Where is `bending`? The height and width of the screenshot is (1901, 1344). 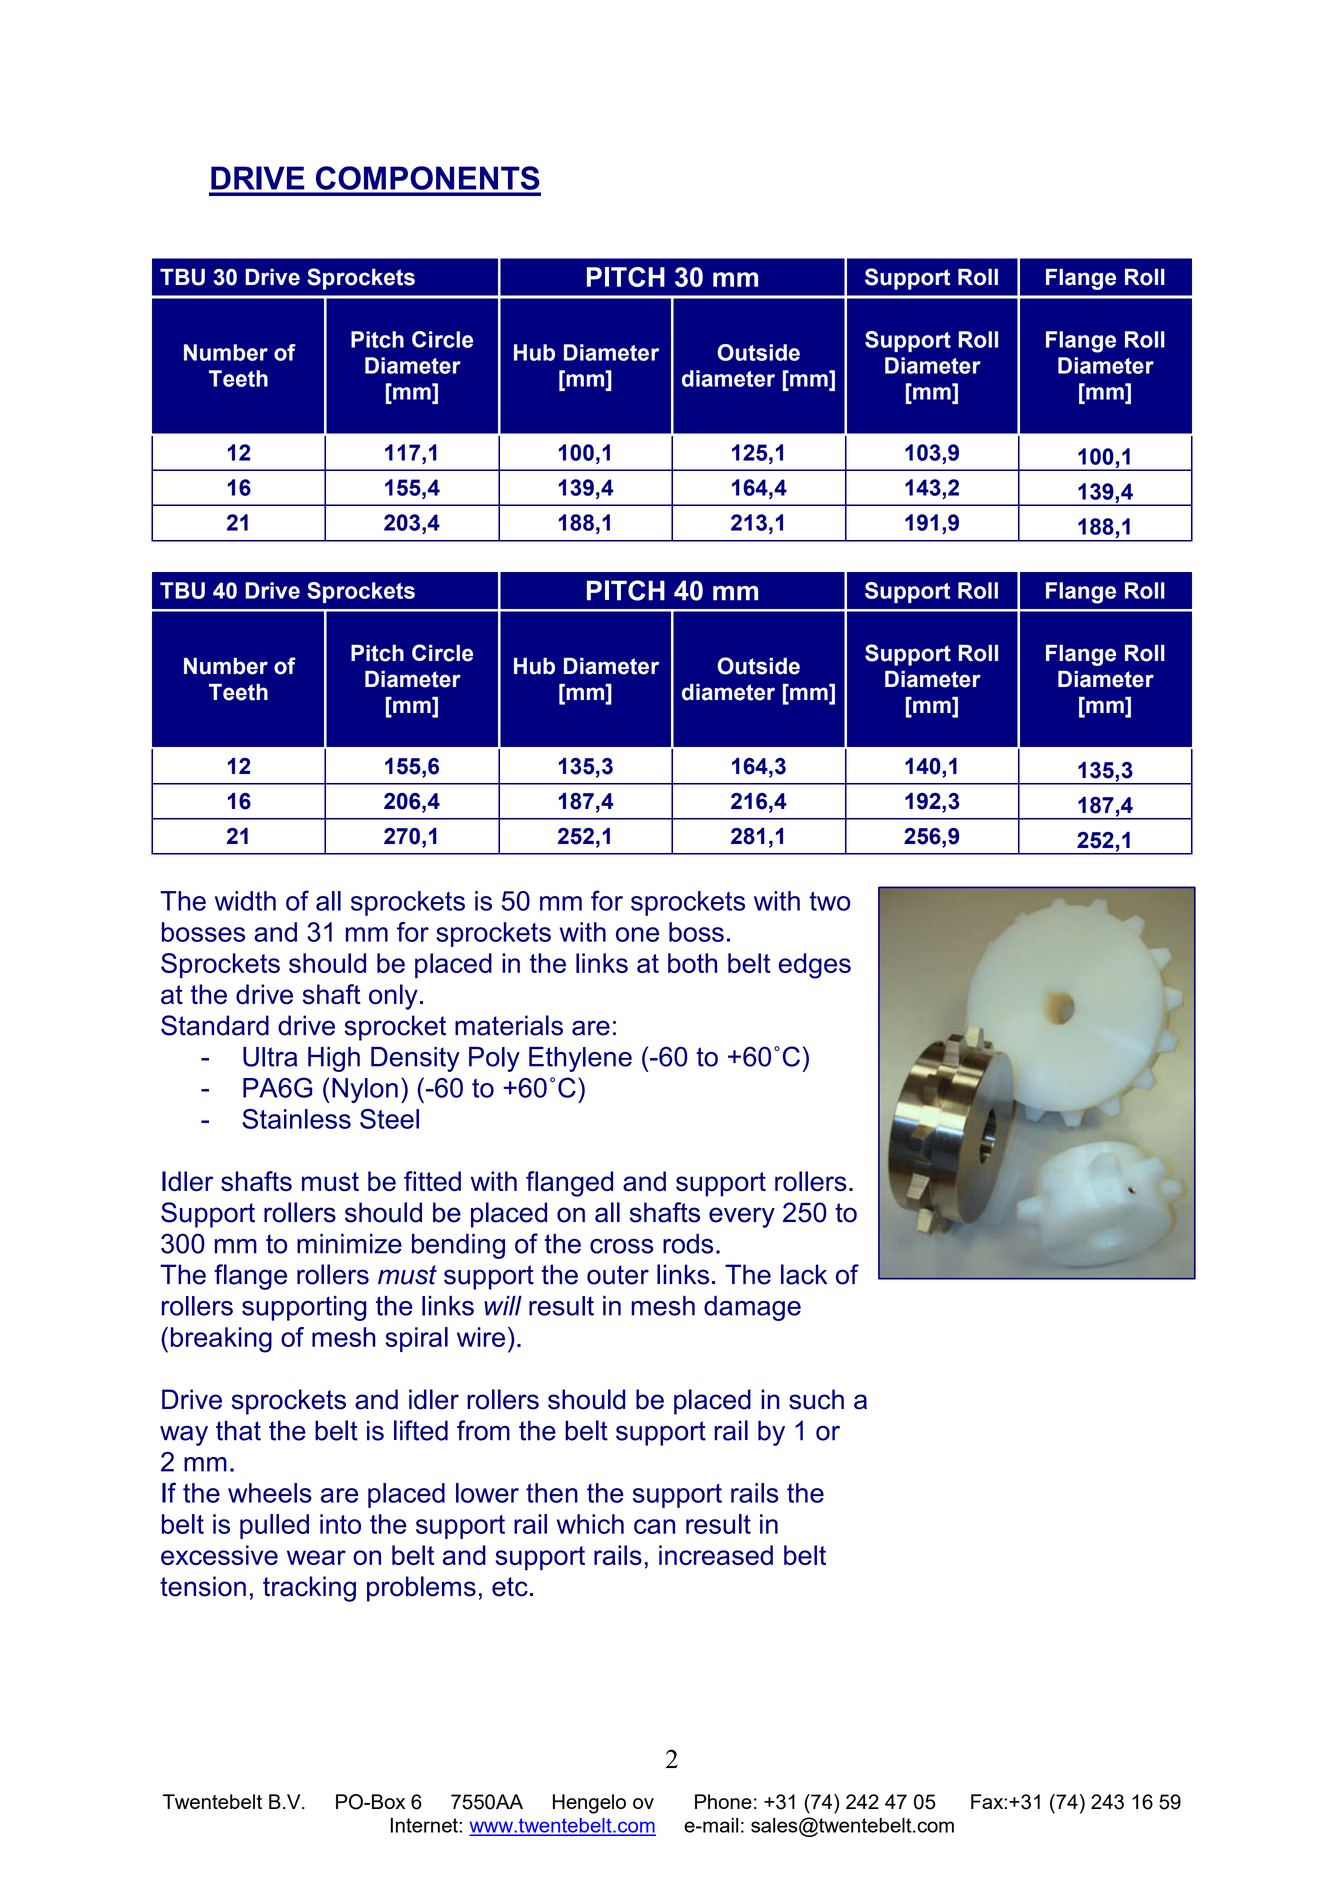 bending is located at coordinates (458, 1246).
